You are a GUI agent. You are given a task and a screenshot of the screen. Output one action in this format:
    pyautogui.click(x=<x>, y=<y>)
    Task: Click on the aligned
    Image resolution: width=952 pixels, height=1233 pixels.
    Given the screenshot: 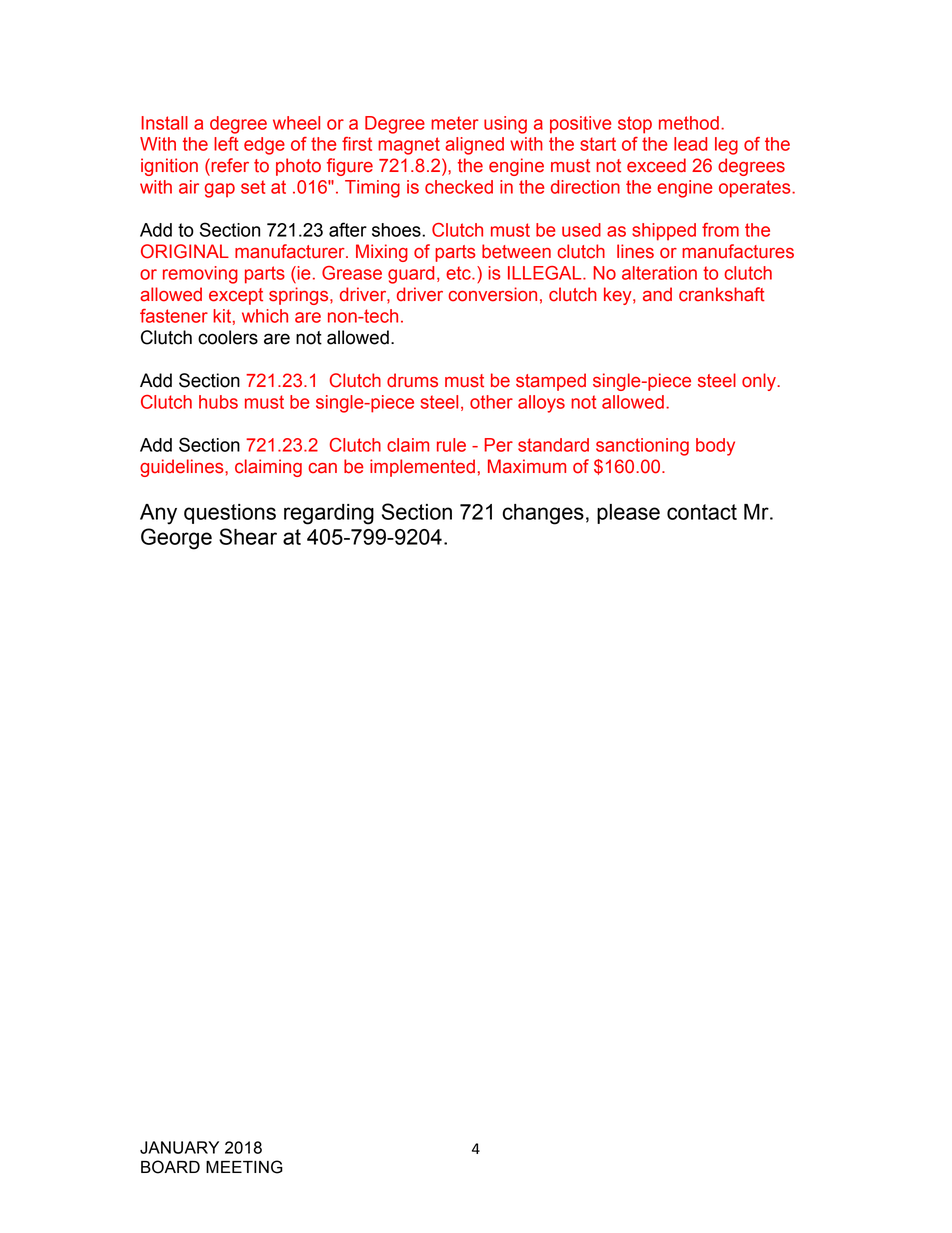 What is the action you would take?
    pyautogui.click(x=474, y=146)
